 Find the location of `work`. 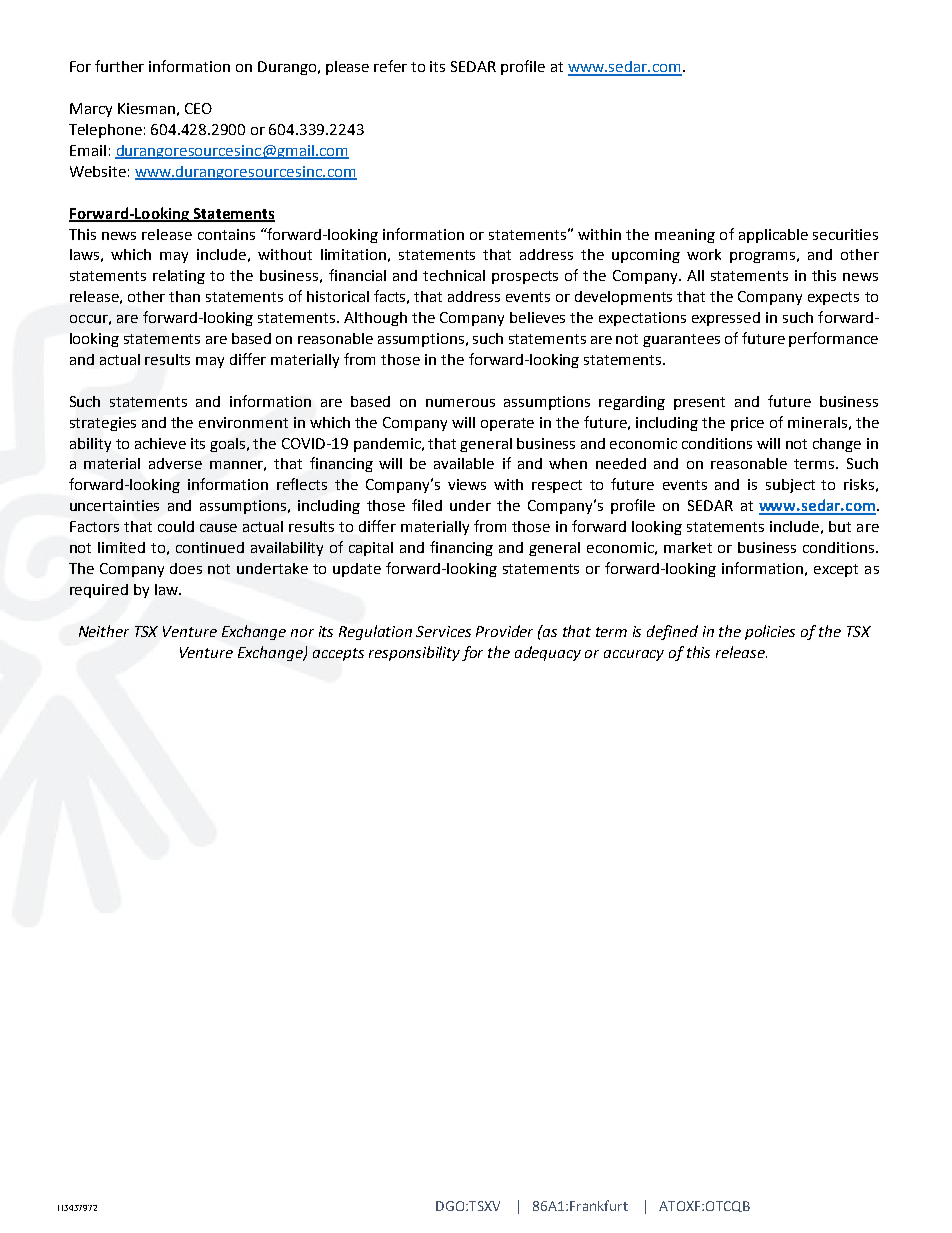

work is located at coordinates (704, 254).
